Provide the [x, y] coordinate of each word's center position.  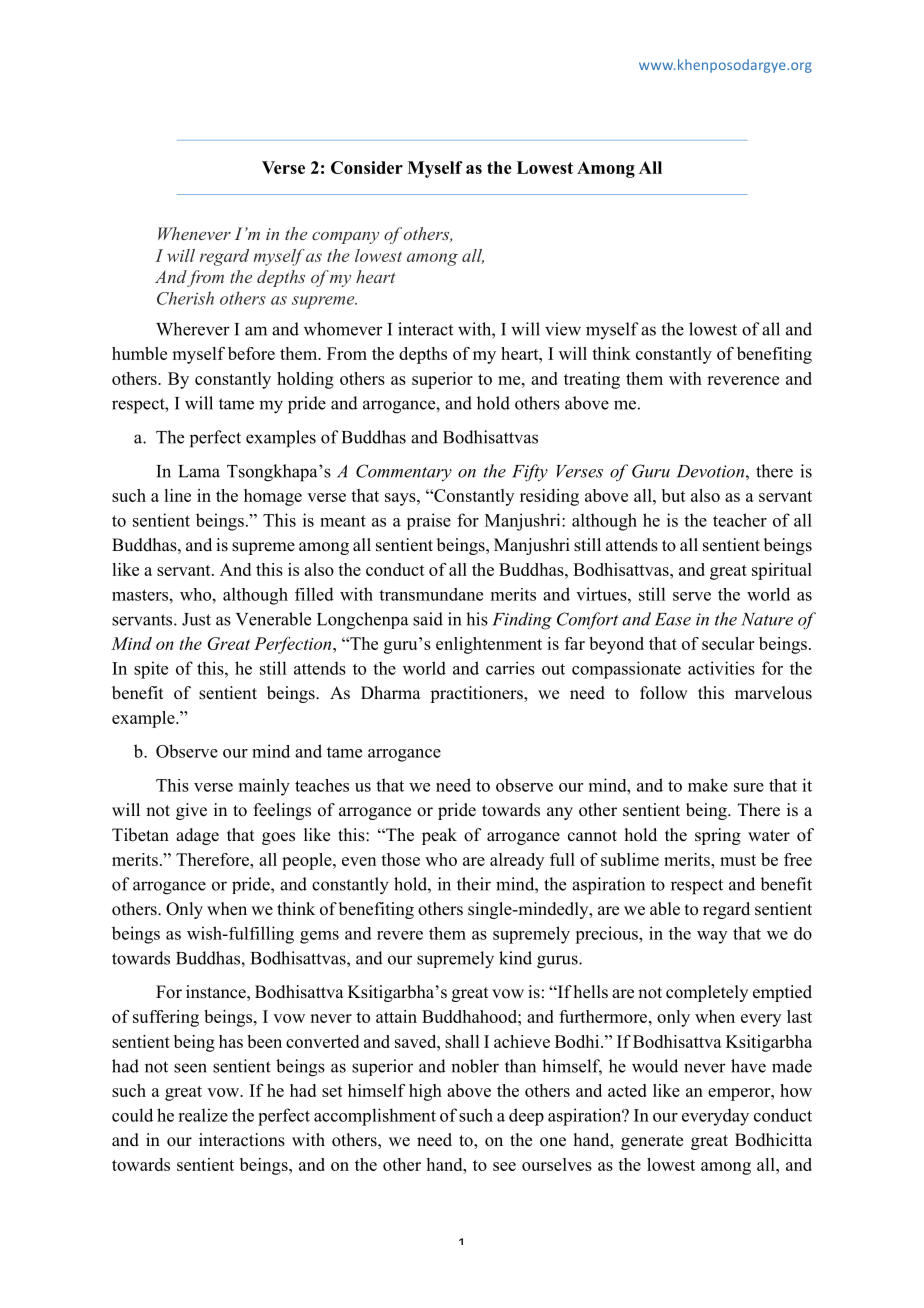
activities [721, 668]
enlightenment [489, 645]
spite [151, 670]
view [563, 329]
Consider [367, 167]
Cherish [185, 298]
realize [203, 1115]
